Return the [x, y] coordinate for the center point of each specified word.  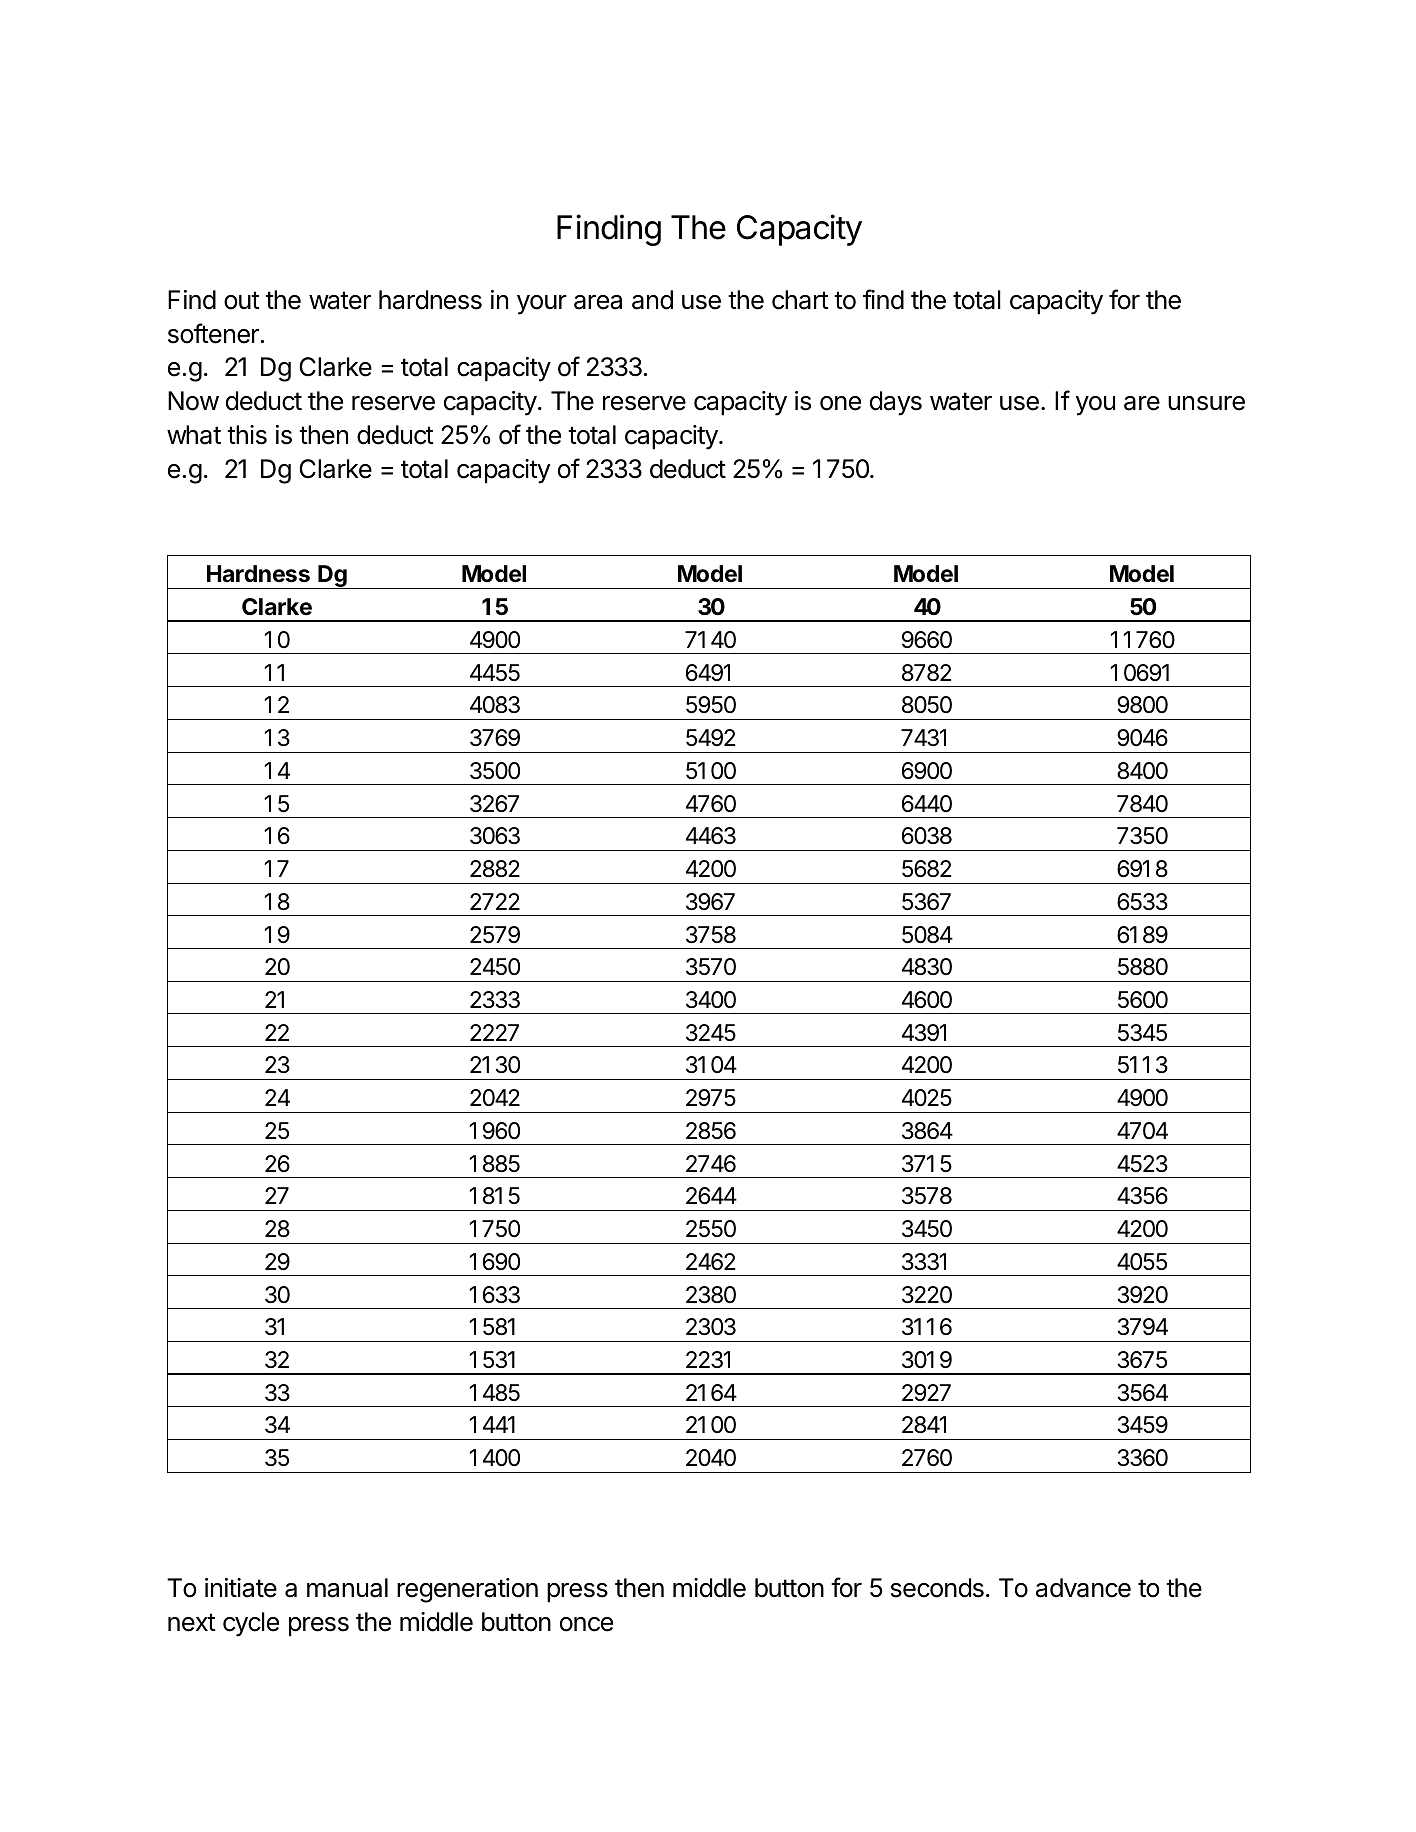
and [652, 300]
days [896, 403]
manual [347, 1588]
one [840, 403]
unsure [1206, 403]
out [242, 300]
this [247, 435]
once [586, 1624]
